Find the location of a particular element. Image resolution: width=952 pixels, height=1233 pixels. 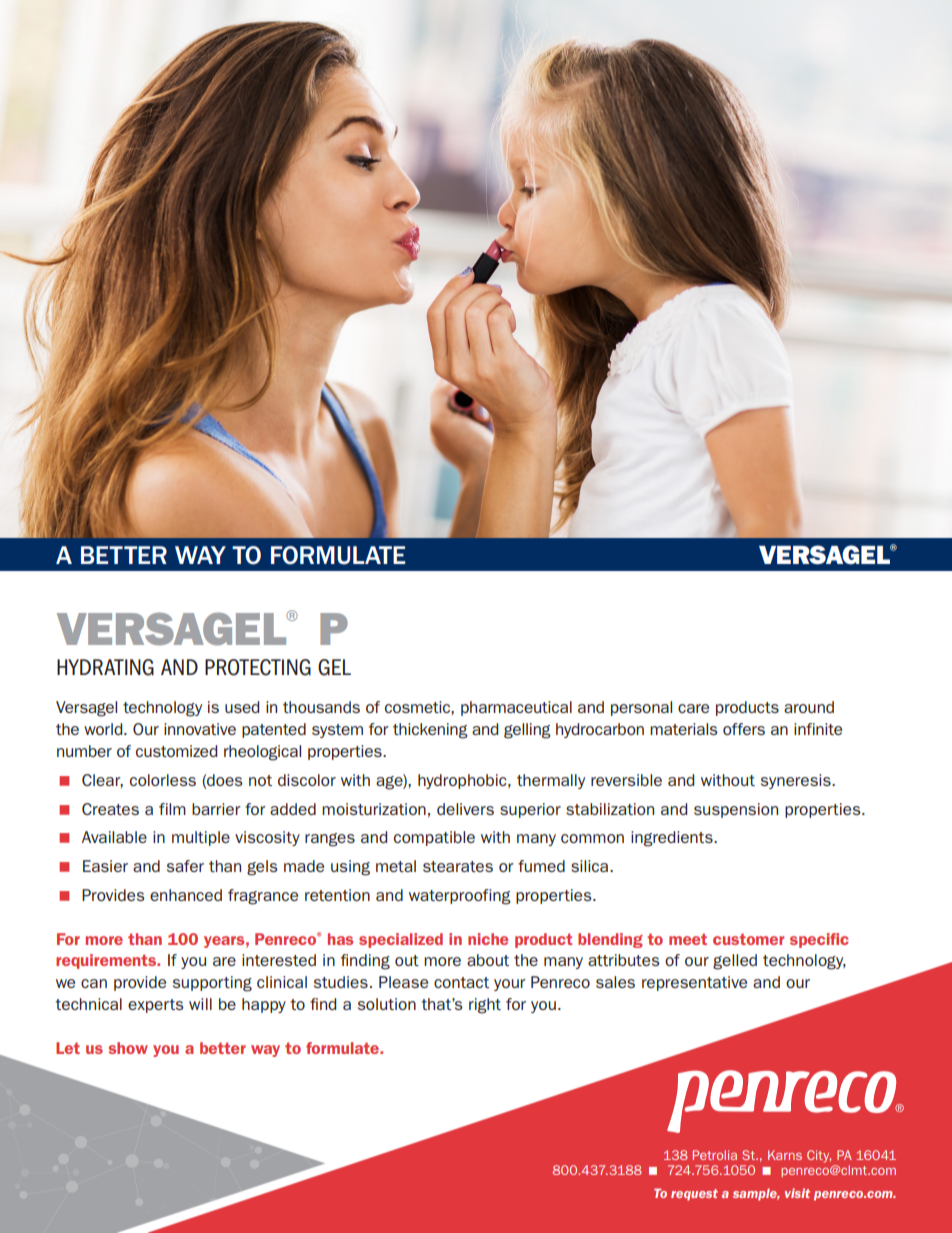

requirements is located at coordinates (107, 961).
